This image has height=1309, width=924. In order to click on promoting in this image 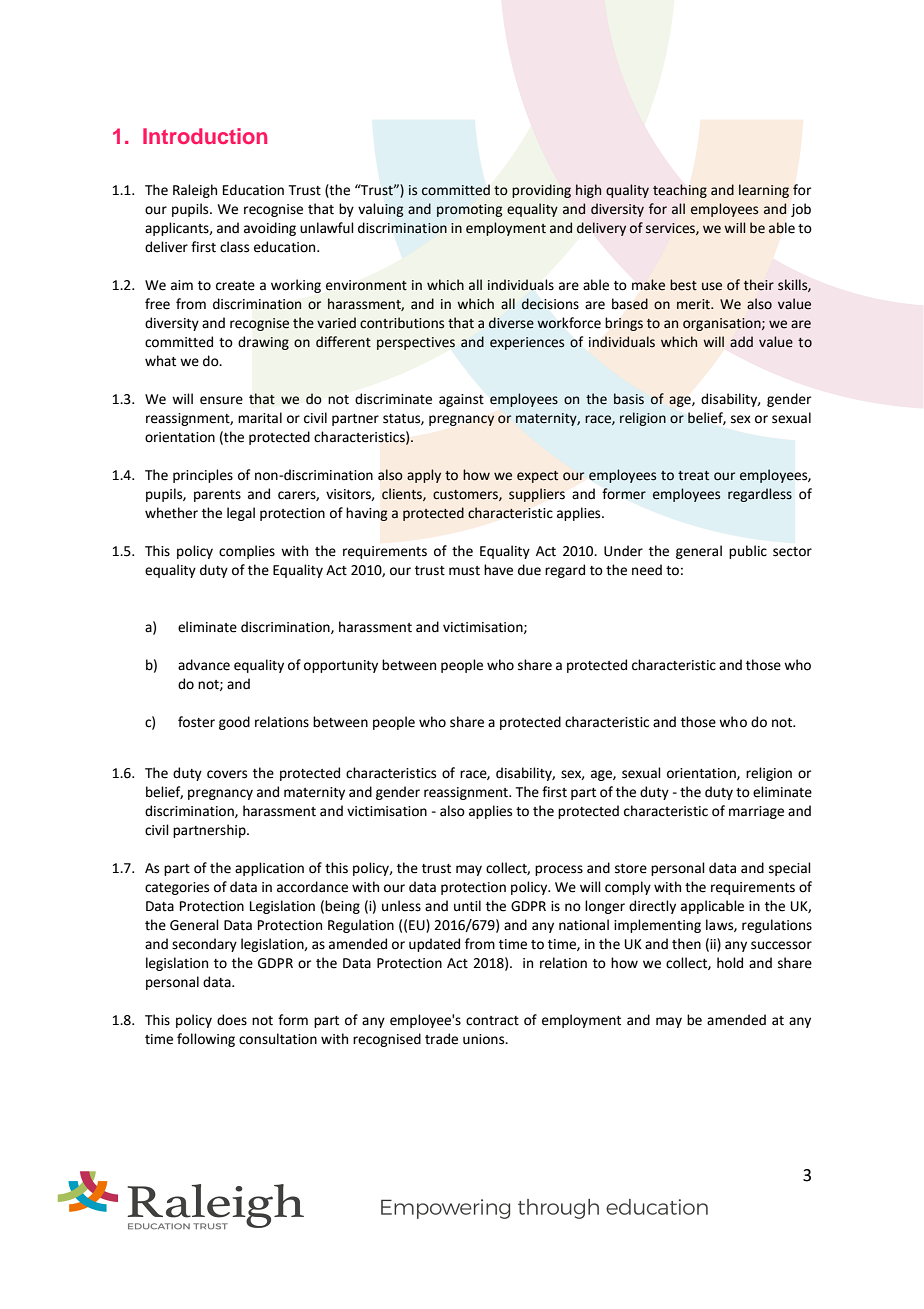, I will do `click(469, 210)`.
